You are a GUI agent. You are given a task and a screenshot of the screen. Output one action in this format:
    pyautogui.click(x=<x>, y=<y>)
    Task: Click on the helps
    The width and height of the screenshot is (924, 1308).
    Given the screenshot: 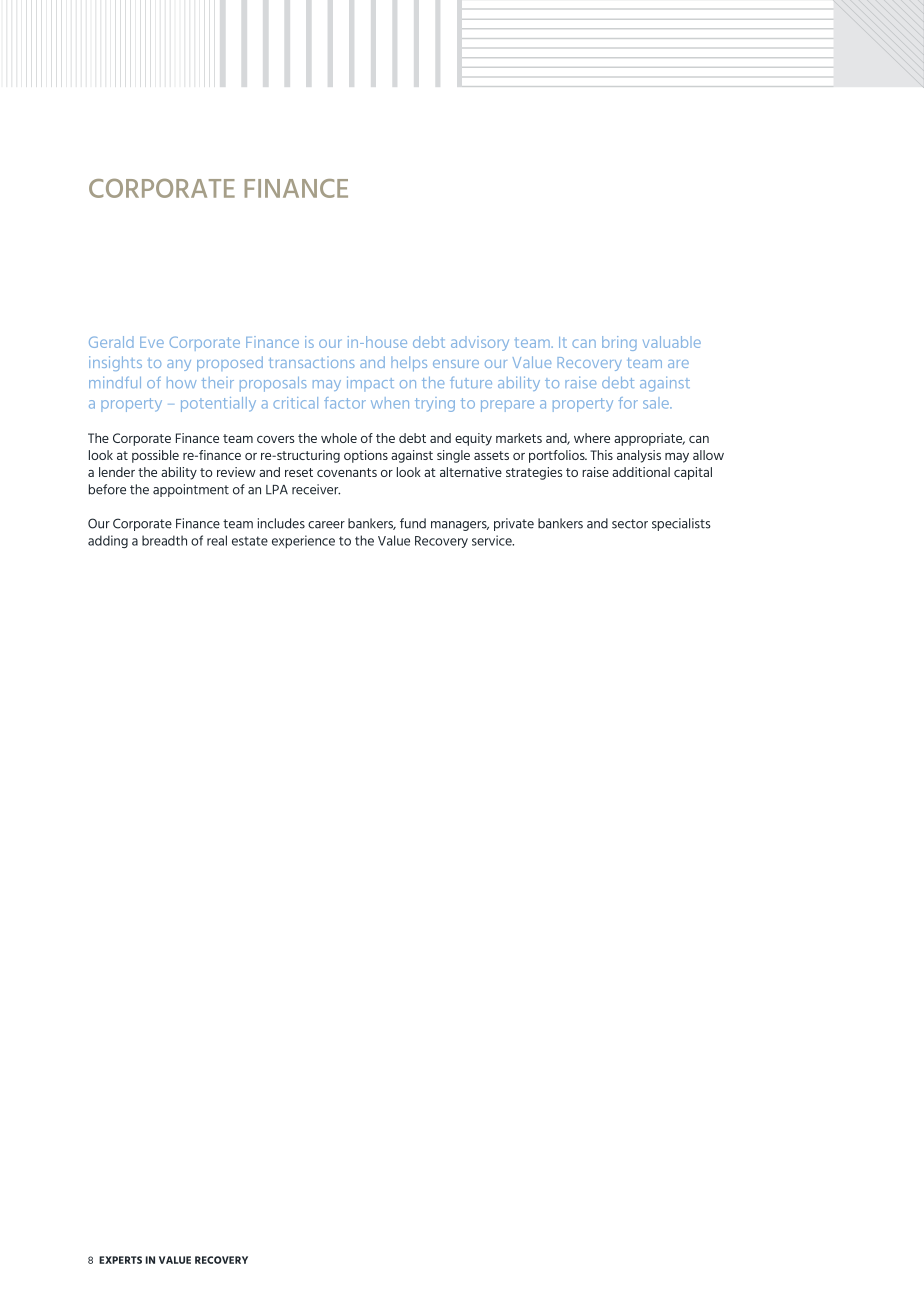 What is the action you would take?
    pyautogui.click(x=409, y=363)
